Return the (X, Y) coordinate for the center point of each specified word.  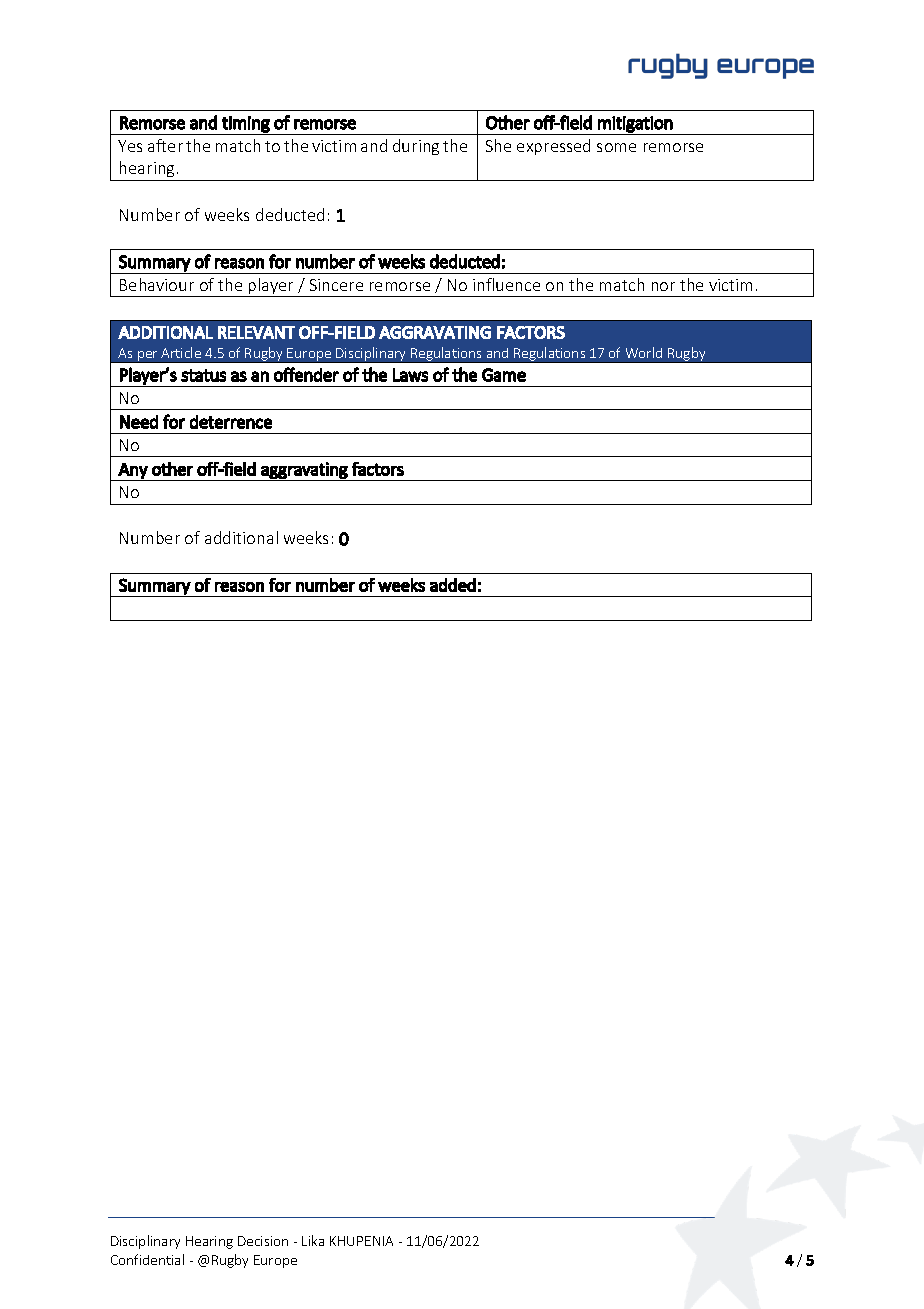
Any (133, 472)
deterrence (231, 422)
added (453, 585)
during (416, 147)
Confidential (147, 1259)
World (644, 352)
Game (504, 375)
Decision (263, 1241)
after (165, 145)
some (616, 147)
